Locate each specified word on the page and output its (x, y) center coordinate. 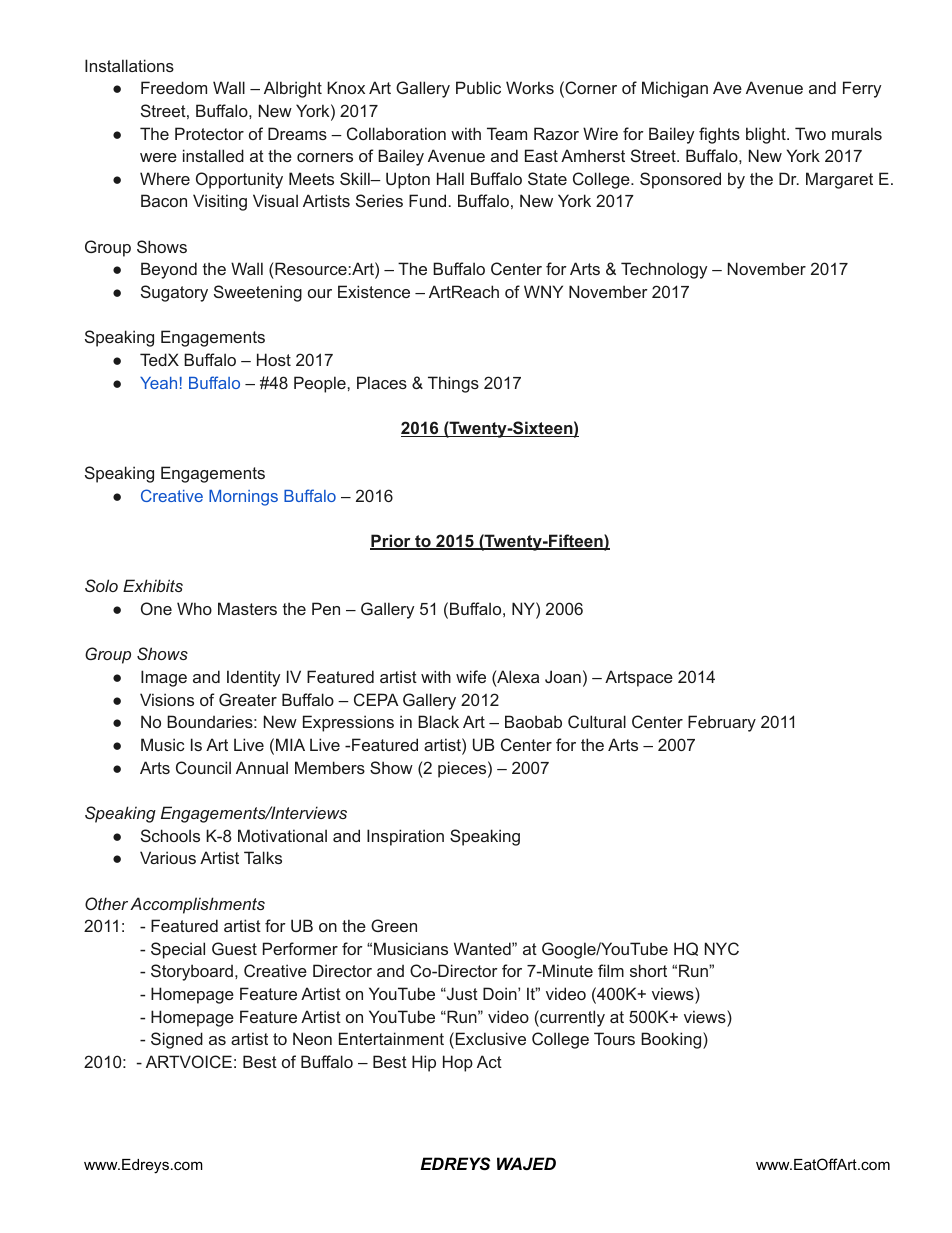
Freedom (174, 87)
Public (478, 87)
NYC (722, 948)
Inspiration (405, 837)
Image (164, 678)
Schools (170, 835)
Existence (374, 291)
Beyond (169, 270)
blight (767, 135)
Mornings (243, 498)
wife (471, 676)
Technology (664, 270)
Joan (563, 676)
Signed (177, 1040)
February (722, 723)
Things (453, 384)
